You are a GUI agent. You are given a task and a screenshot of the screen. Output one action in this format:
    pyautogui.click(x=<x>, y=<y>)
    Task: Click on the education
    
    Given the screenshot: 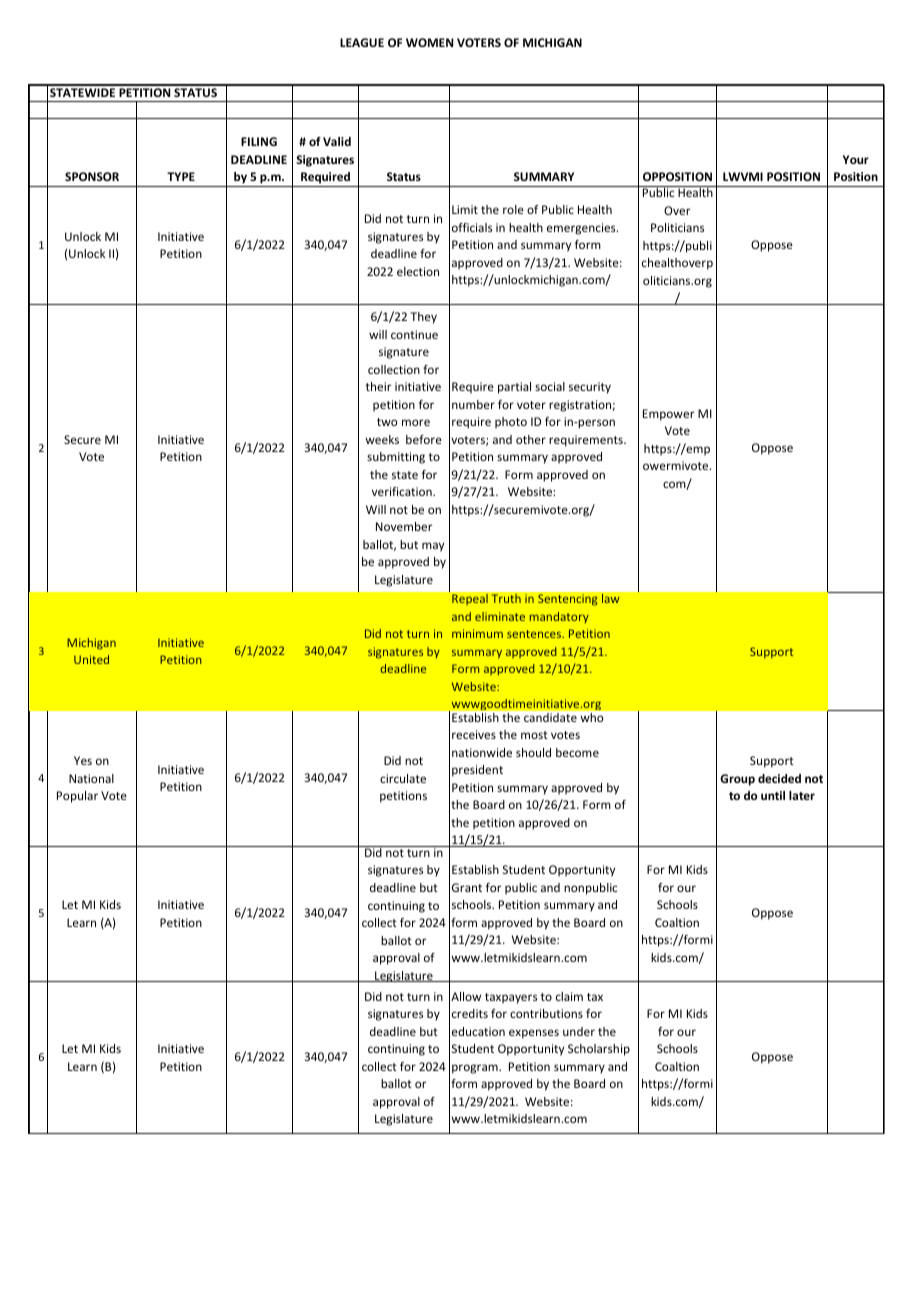 What is the action you would take?
    pyautogui.click(x=478, y=1031)
